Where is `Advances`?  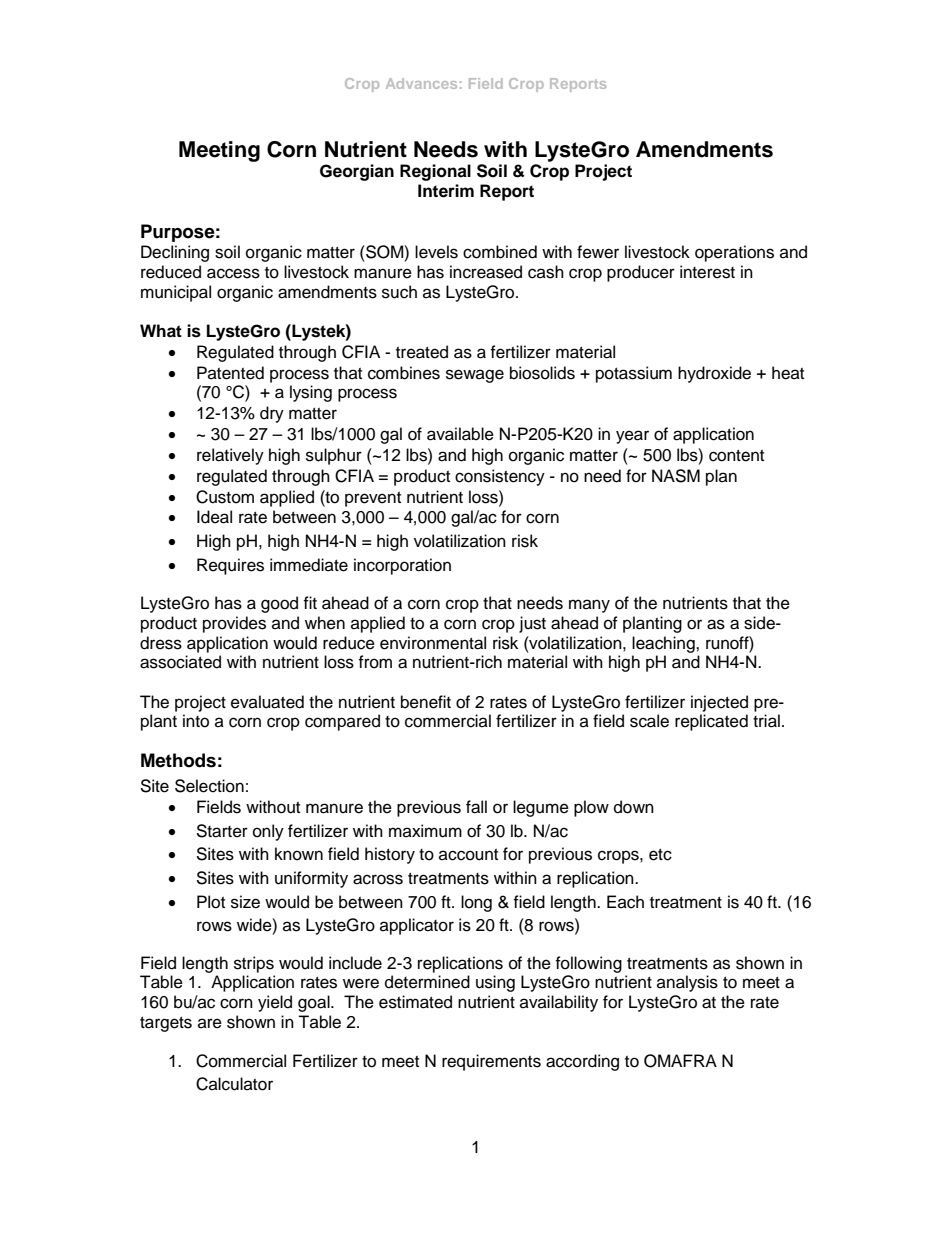 Advances is located at coordinates (421, 83).
